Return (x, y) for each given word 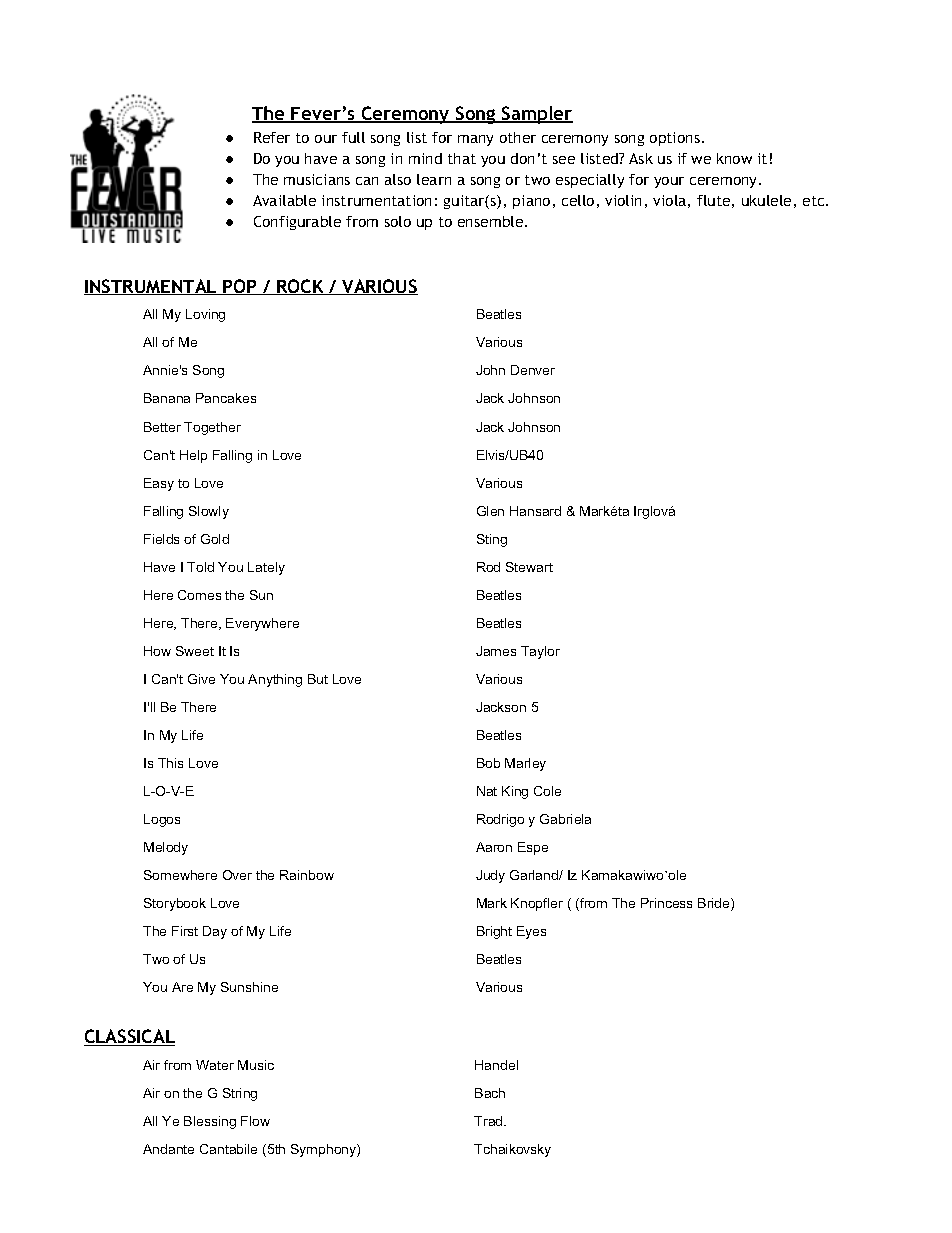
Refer (272, 137)
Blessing (210, 1122)
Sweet (195, 651)
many (475, 140)
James (496, 651)
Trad (489, 1121)
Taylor (540, 652)
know (734, 158)
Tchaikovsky (512, 1150)
